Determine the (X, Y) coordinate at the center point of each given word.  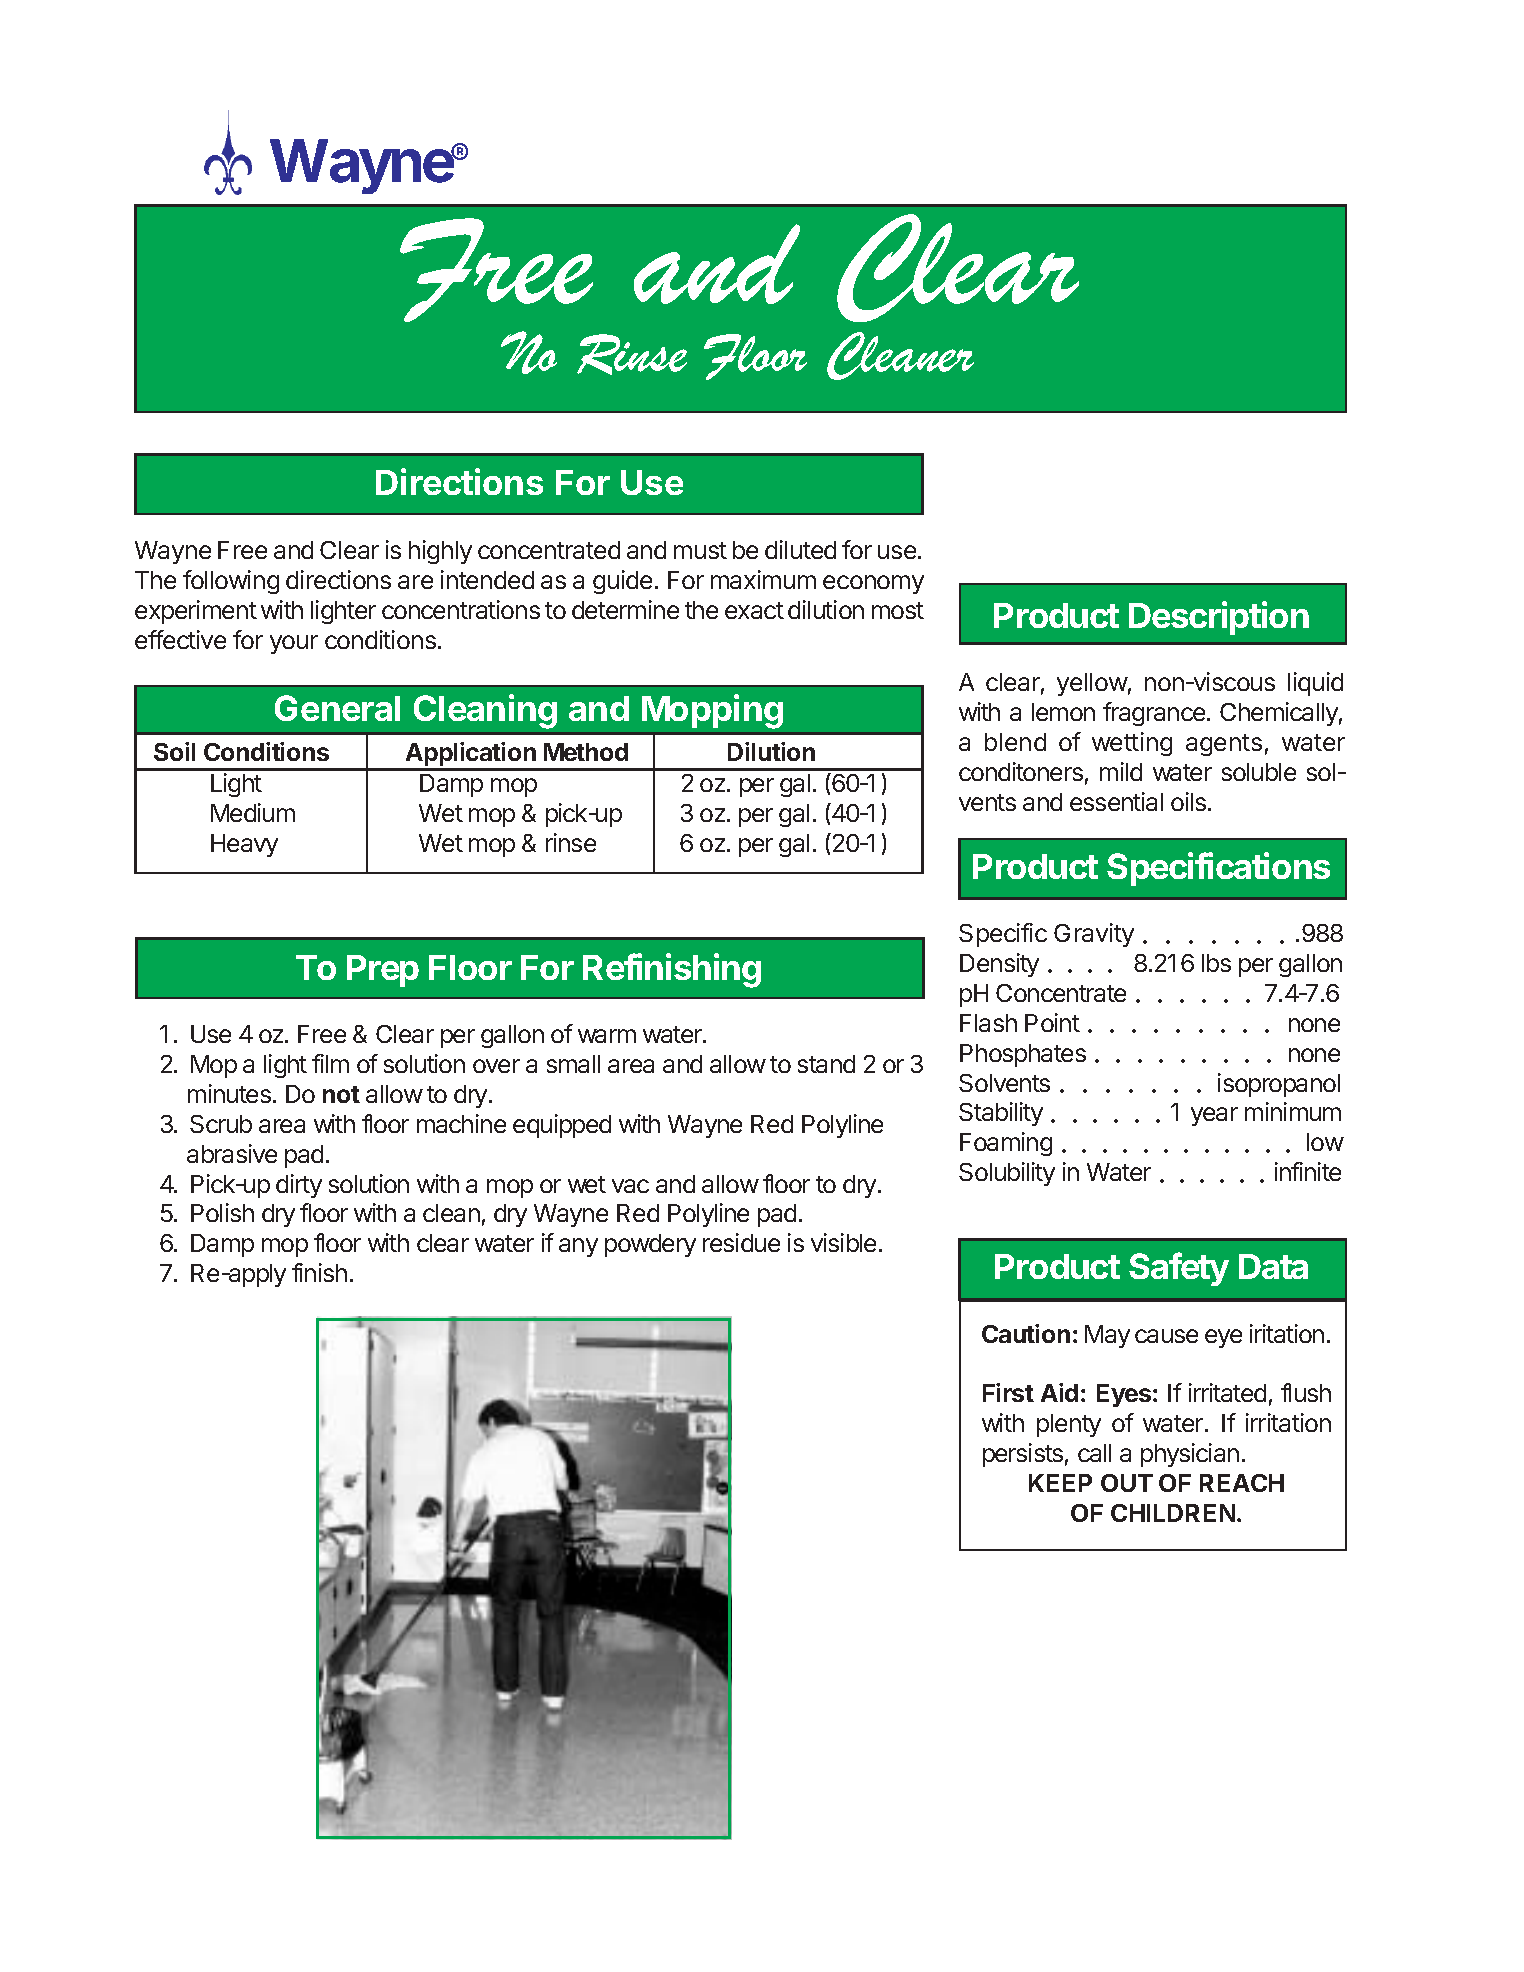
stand (826, 1064)
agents (1224, 745)
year (1214, 1116)
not (341, 1094)
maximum (763, 579)
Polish (222, 1212)
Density (999, 965)
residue (741, 1242)
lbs (1216, 963)
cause (1166, 1336)
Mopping (712, 711)
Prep (383, 971)
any (578, 1247)
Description (1219, 618)
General (337, 708)
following (231, 582)
